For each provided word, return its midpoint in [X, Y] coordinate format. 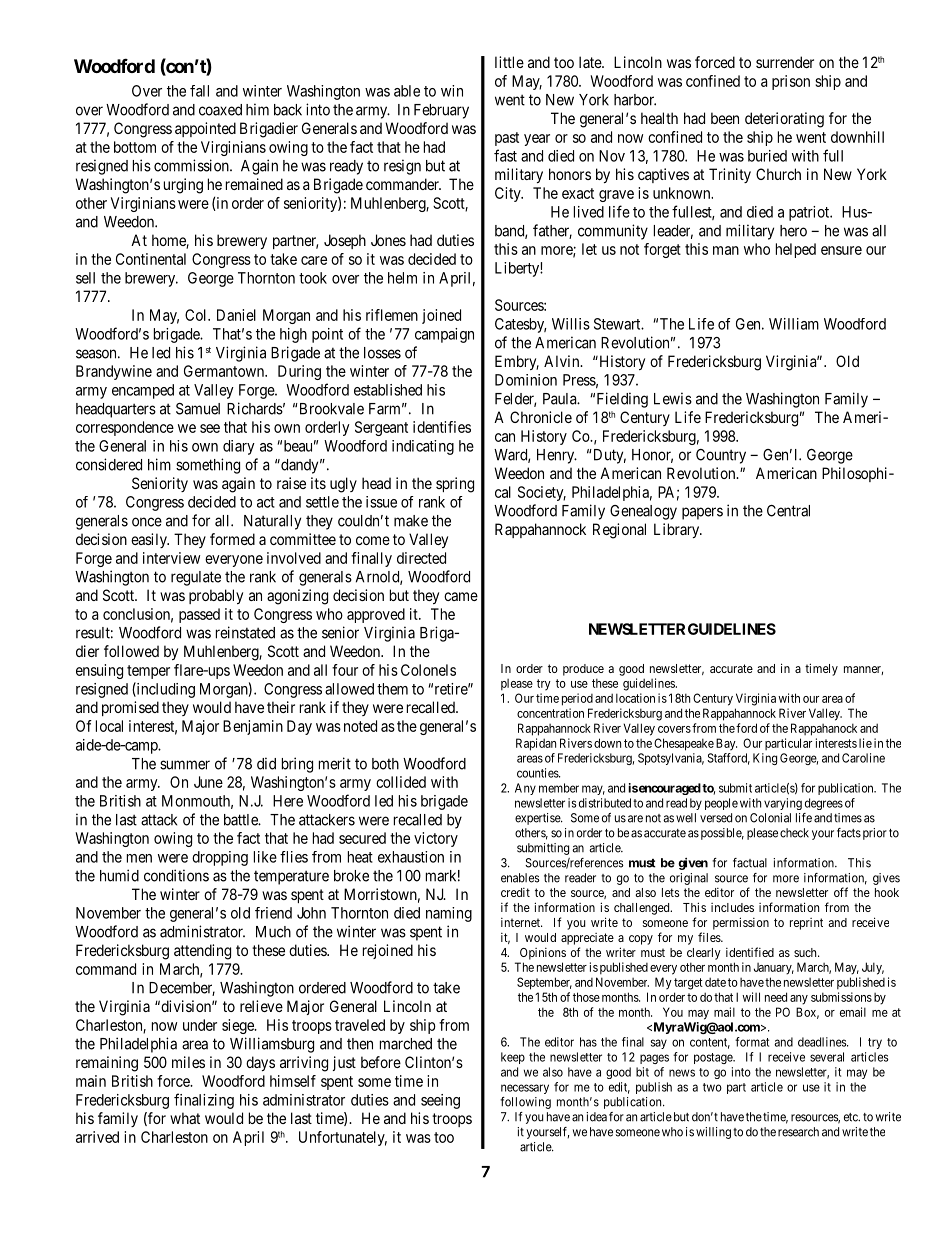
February [441, 111]
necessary [525, 1089]
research [798, 1132]
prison [791, 82]
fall [199, 91]
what [185, 1118]
